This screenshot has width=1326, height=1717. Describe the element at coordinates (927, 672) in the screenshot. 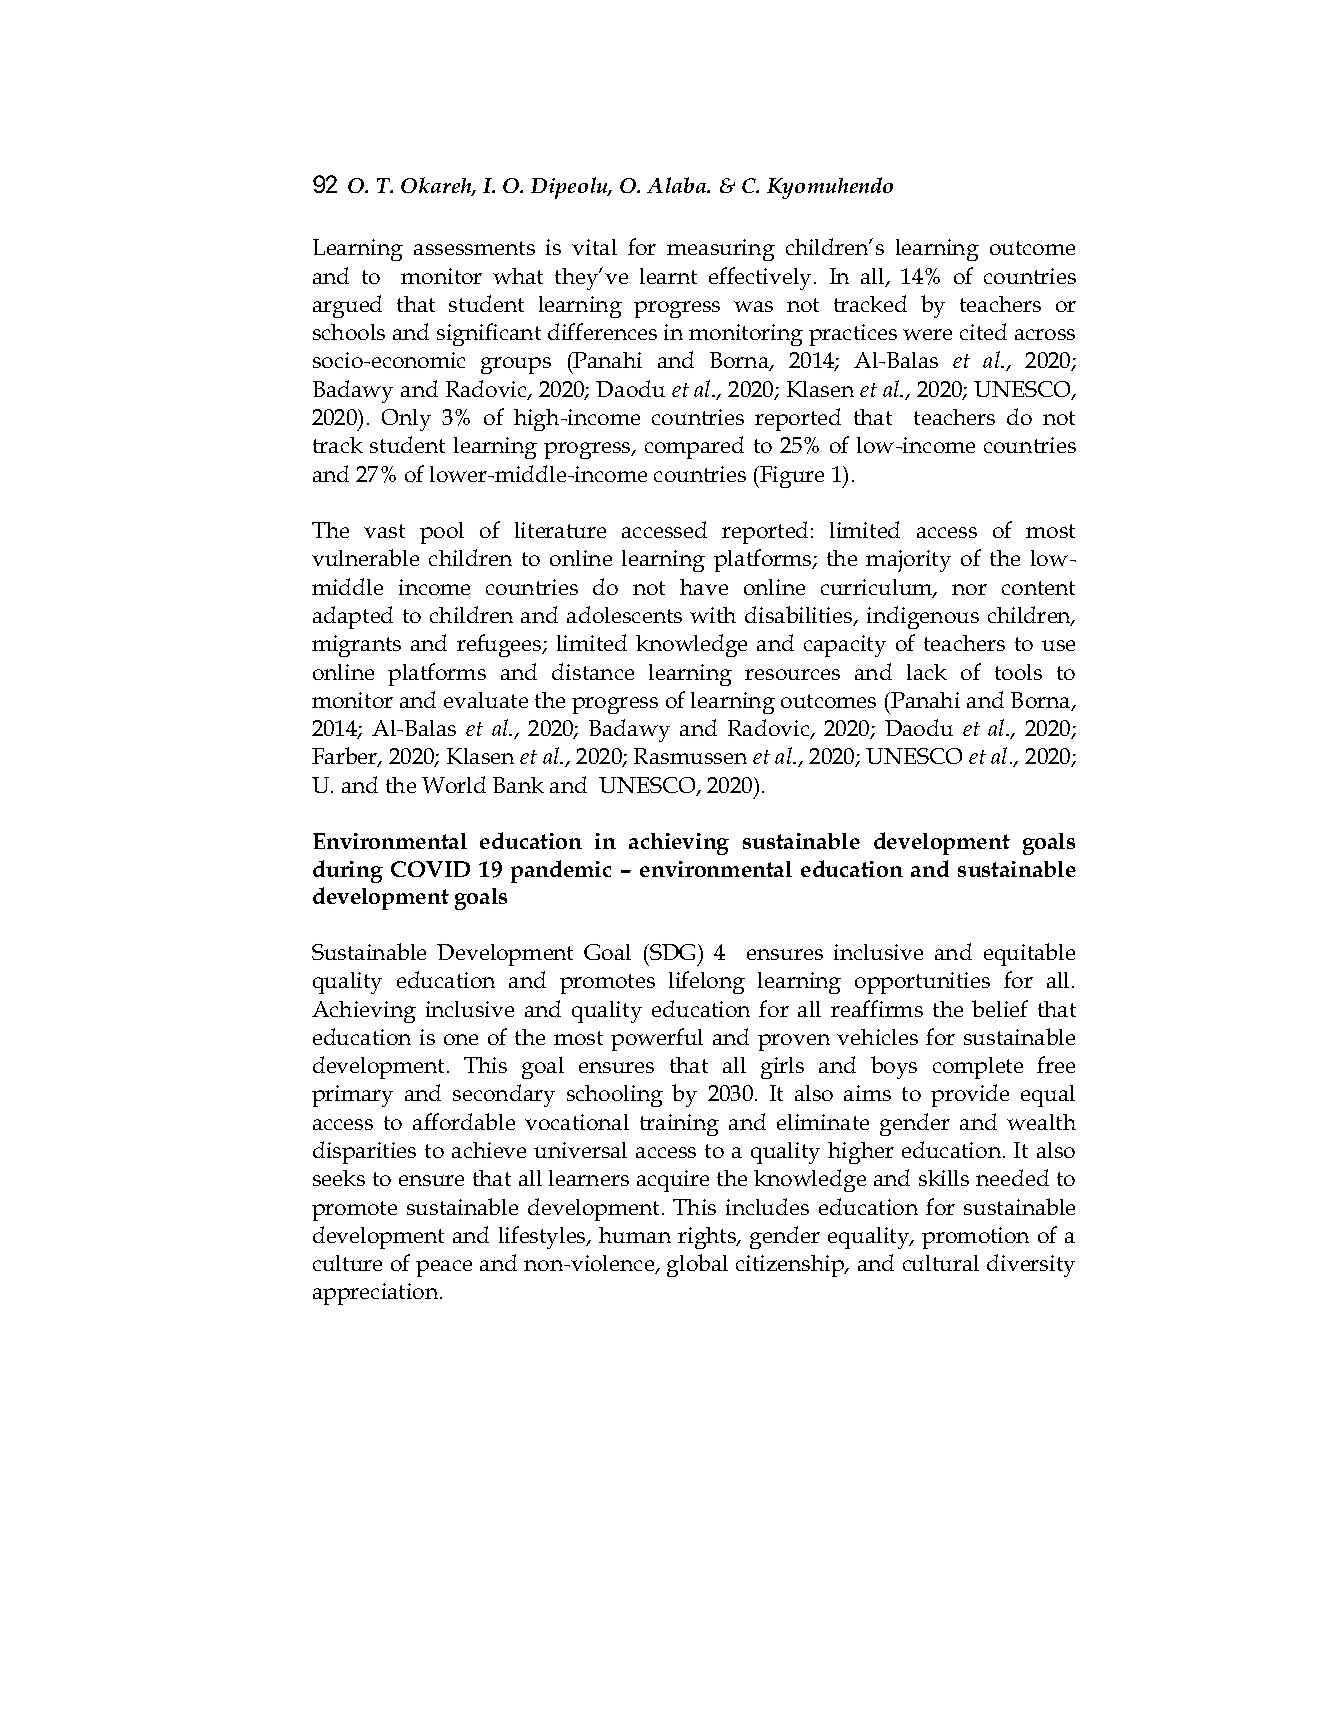

I see `lack` at that location.
